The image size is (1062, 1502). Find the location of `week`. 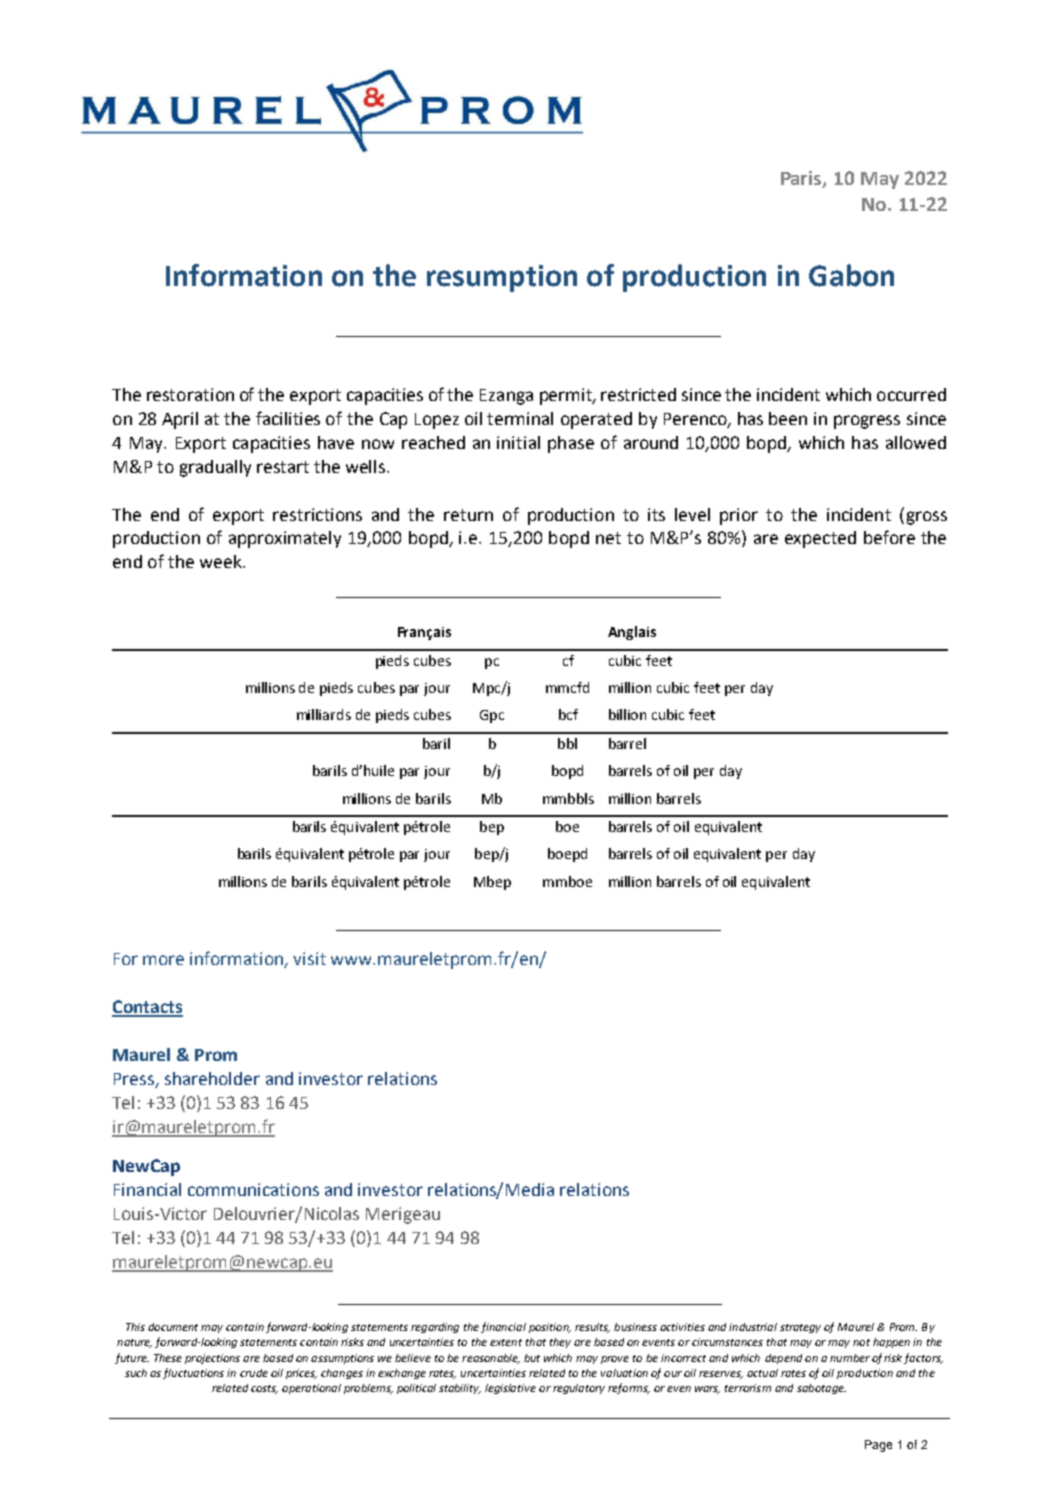

week is located at coordinates (222, 561).
